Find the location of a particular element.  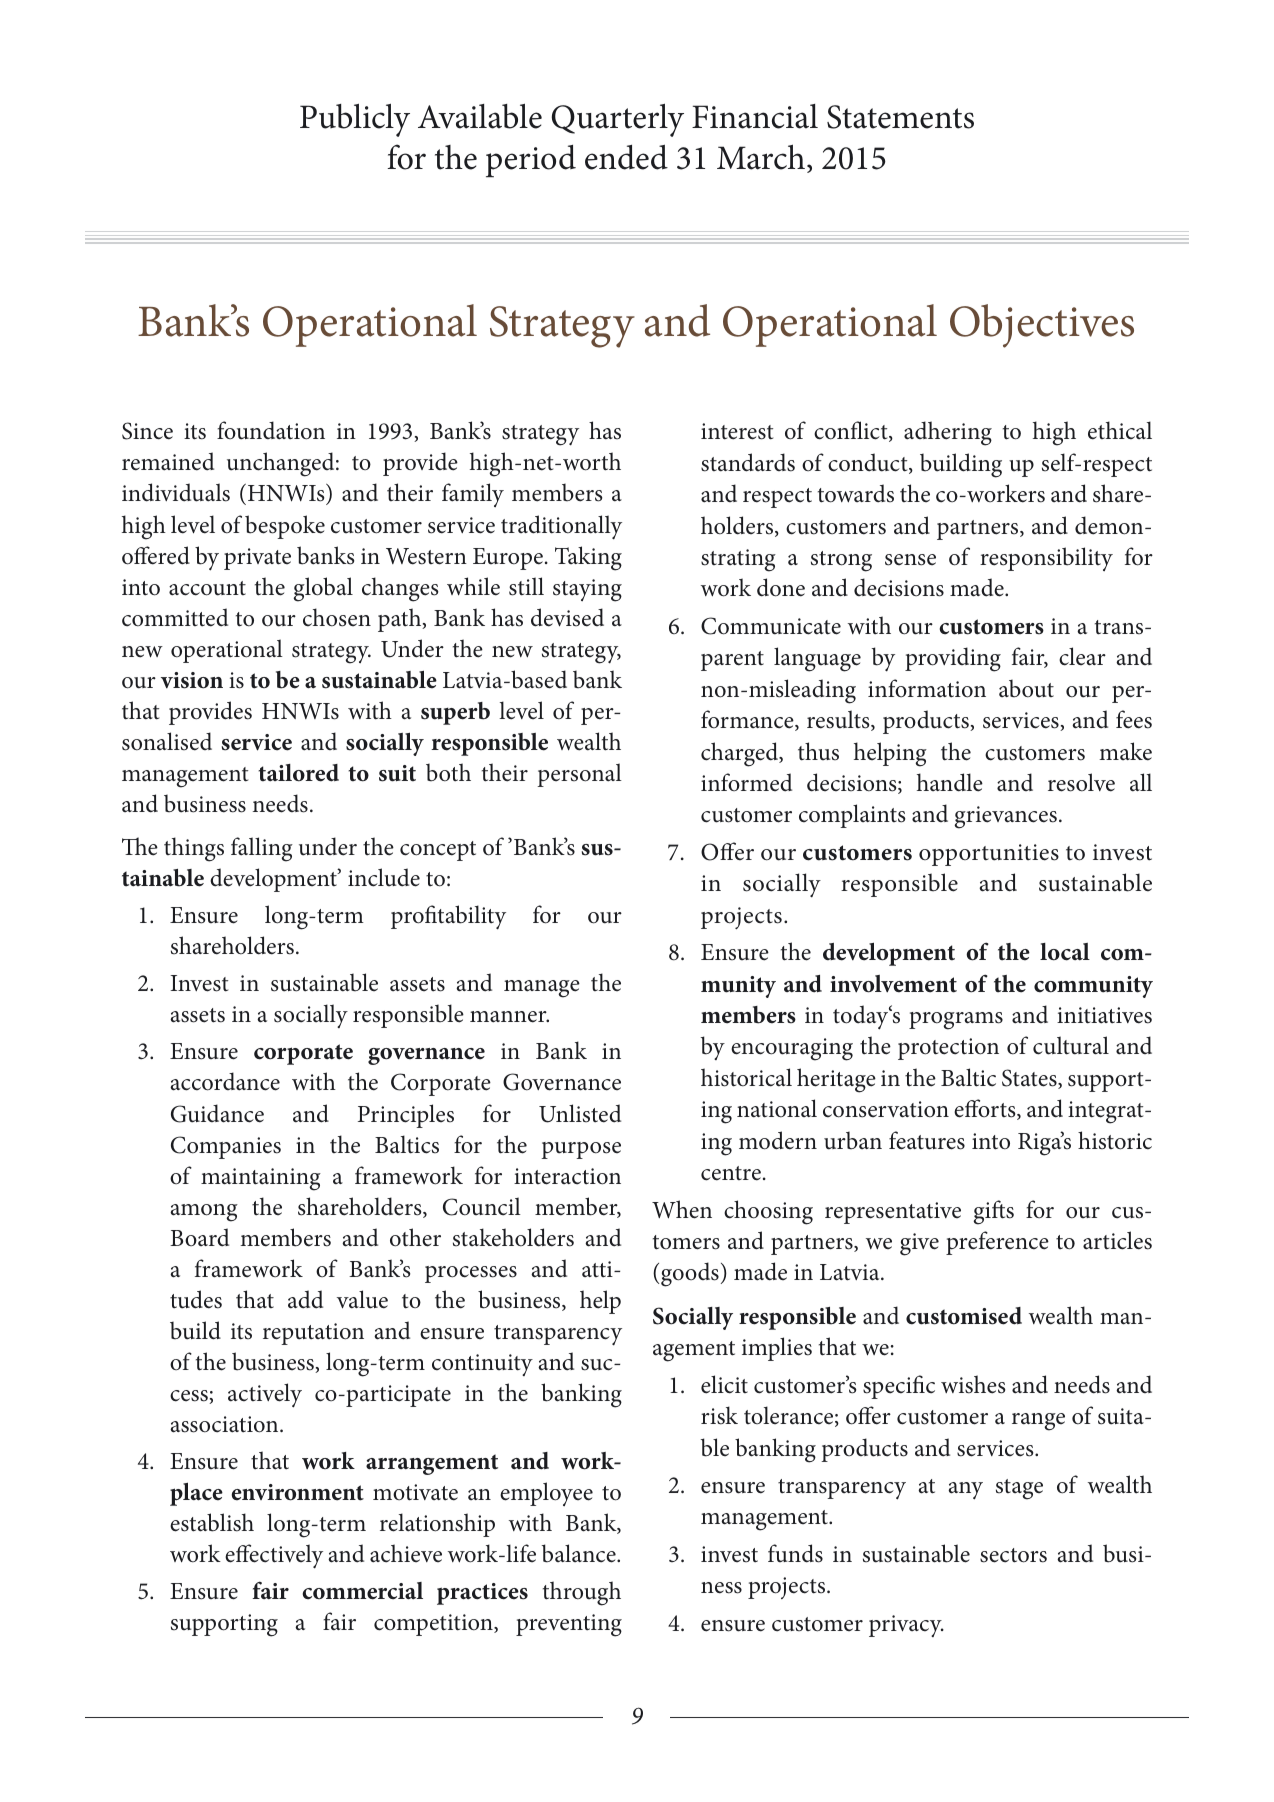

Statements is located at coordinates (900, 117).
